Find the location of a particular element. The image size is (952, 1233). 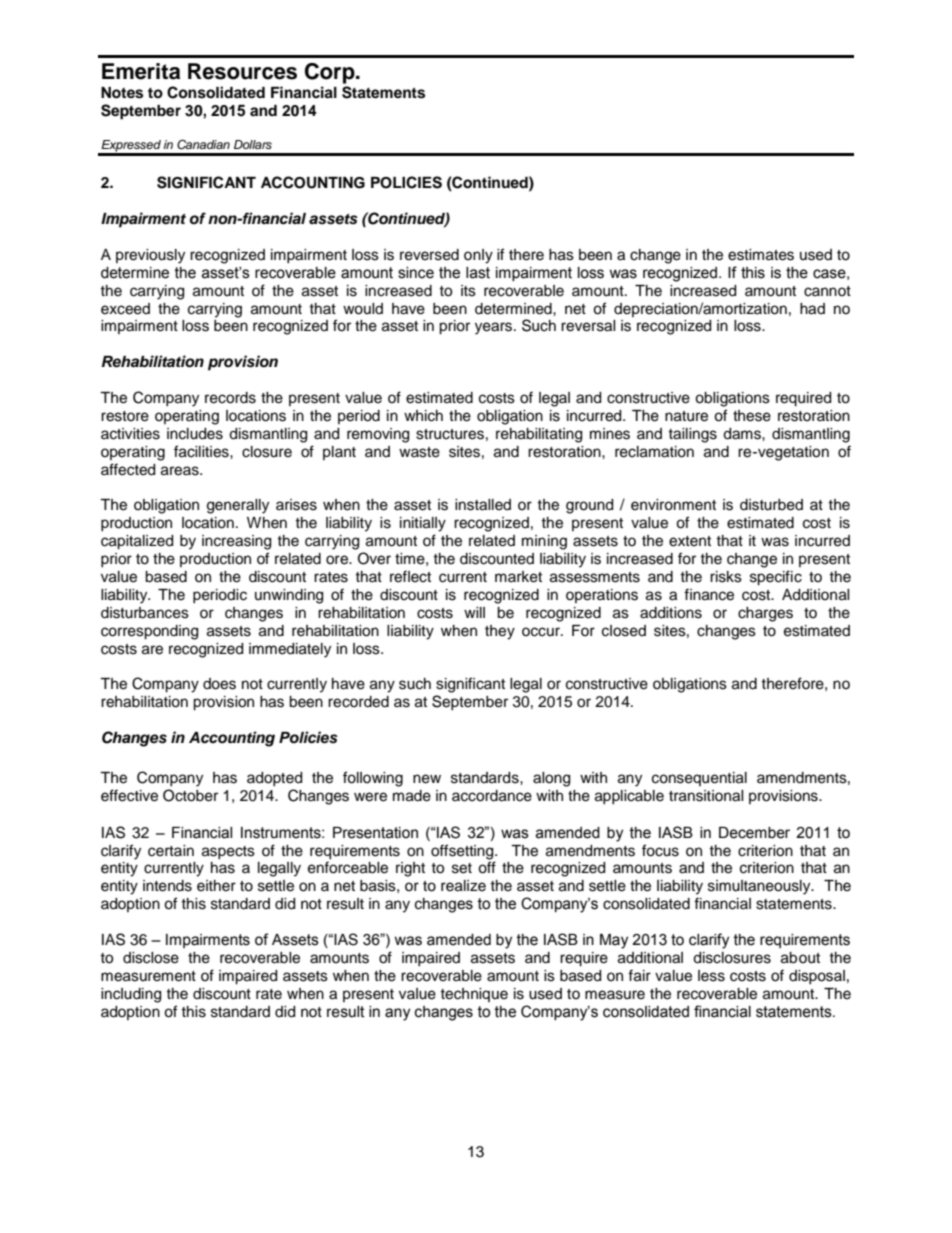

installed is located at coordinates (483, 505).
